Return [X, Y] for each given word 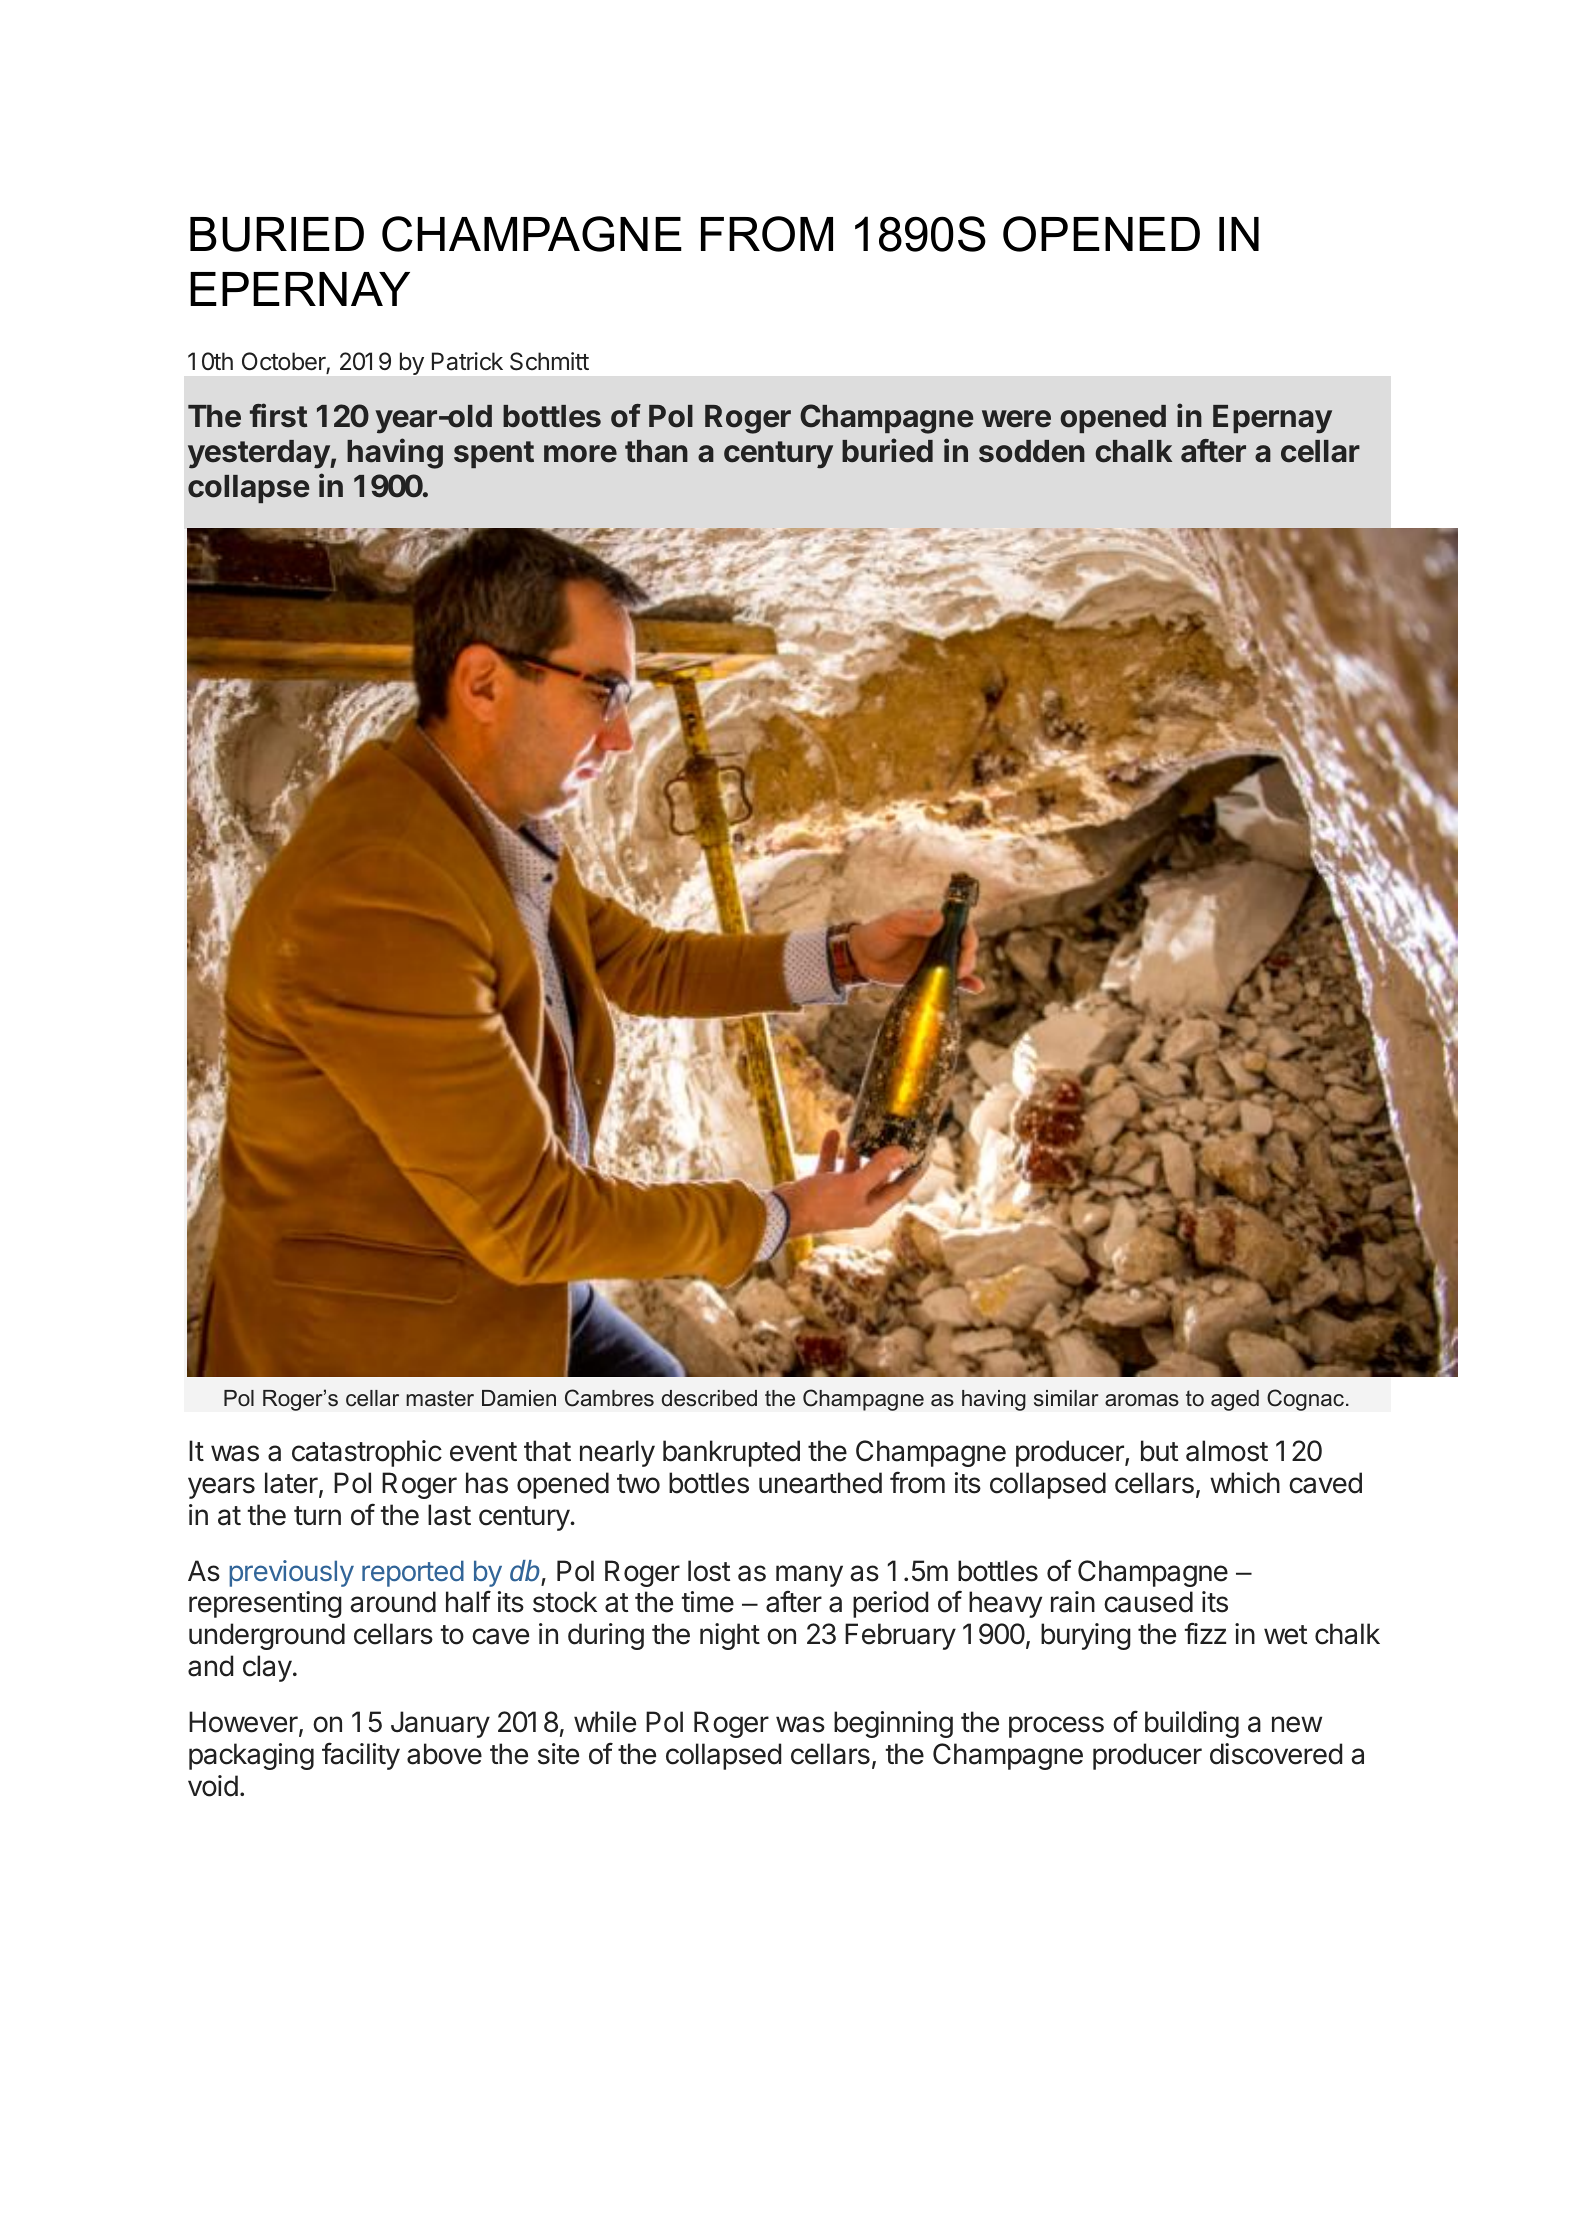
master [440, 1398]
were [1016, 419]
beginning [893, 1724]
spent [494, 454]
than [656, 451]
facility [361, 1756]
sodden [1032, 451]
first [278, 415]
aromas [1142, 1400]
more [580, 454]
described [709, 1398]
